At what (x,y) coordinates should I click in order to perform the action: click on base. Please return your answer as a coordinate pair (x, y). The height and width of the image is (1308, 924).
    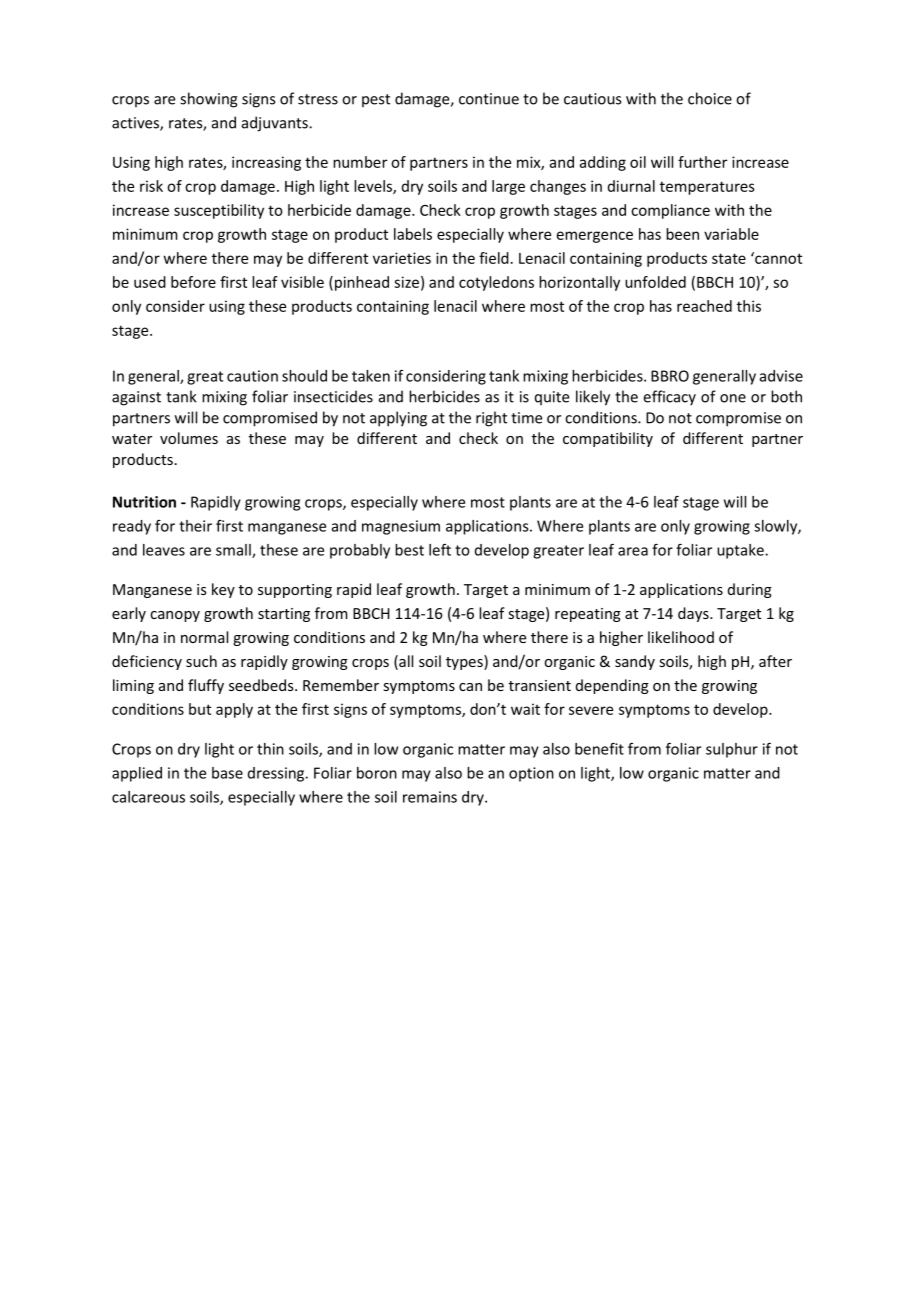
    Looking at the image, I should click on (227, 773).
